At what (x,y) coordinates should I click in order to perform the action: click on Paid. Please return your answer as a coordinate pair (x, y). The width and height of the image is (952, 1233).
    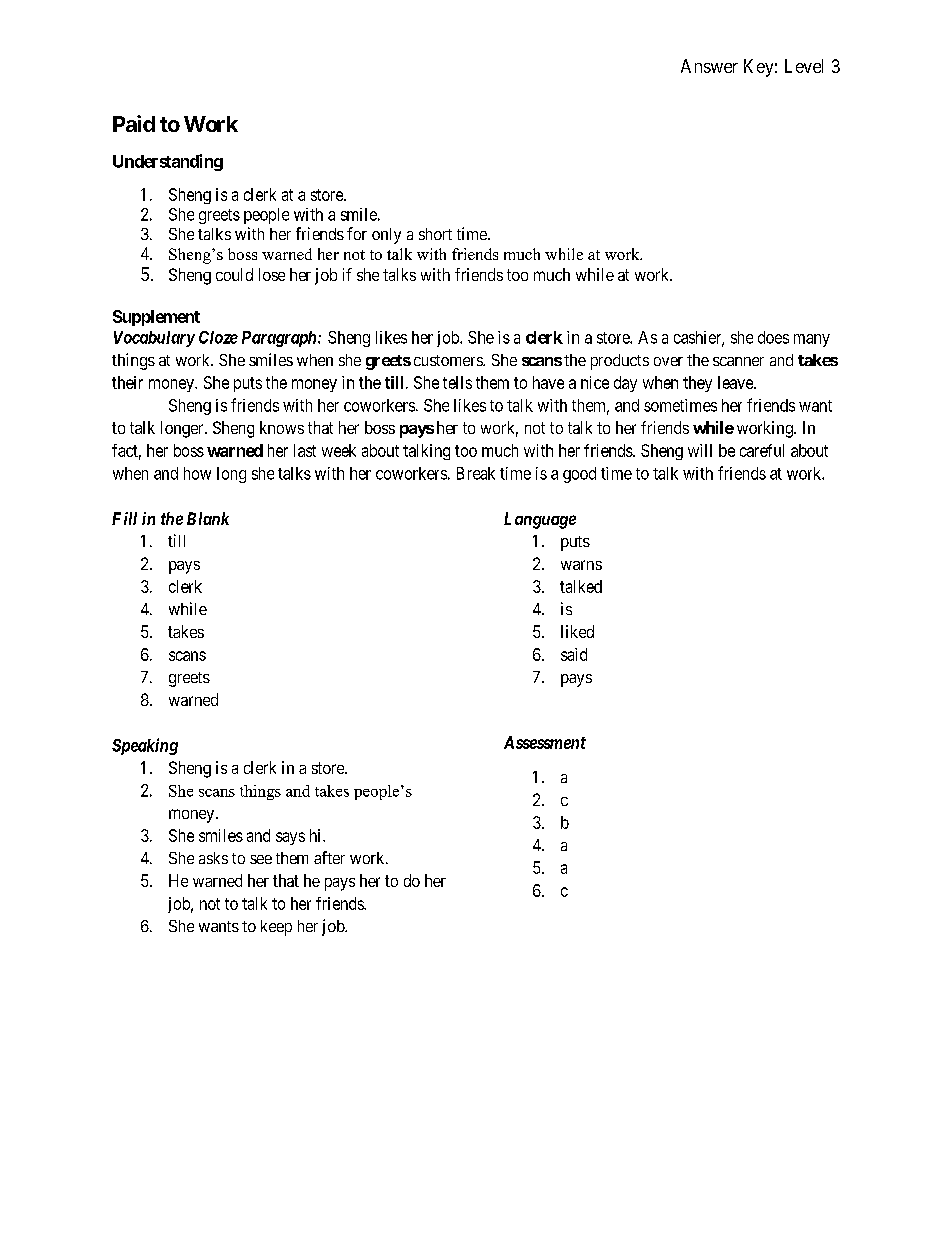
    Looking at the image, I should click on (134, 123).
